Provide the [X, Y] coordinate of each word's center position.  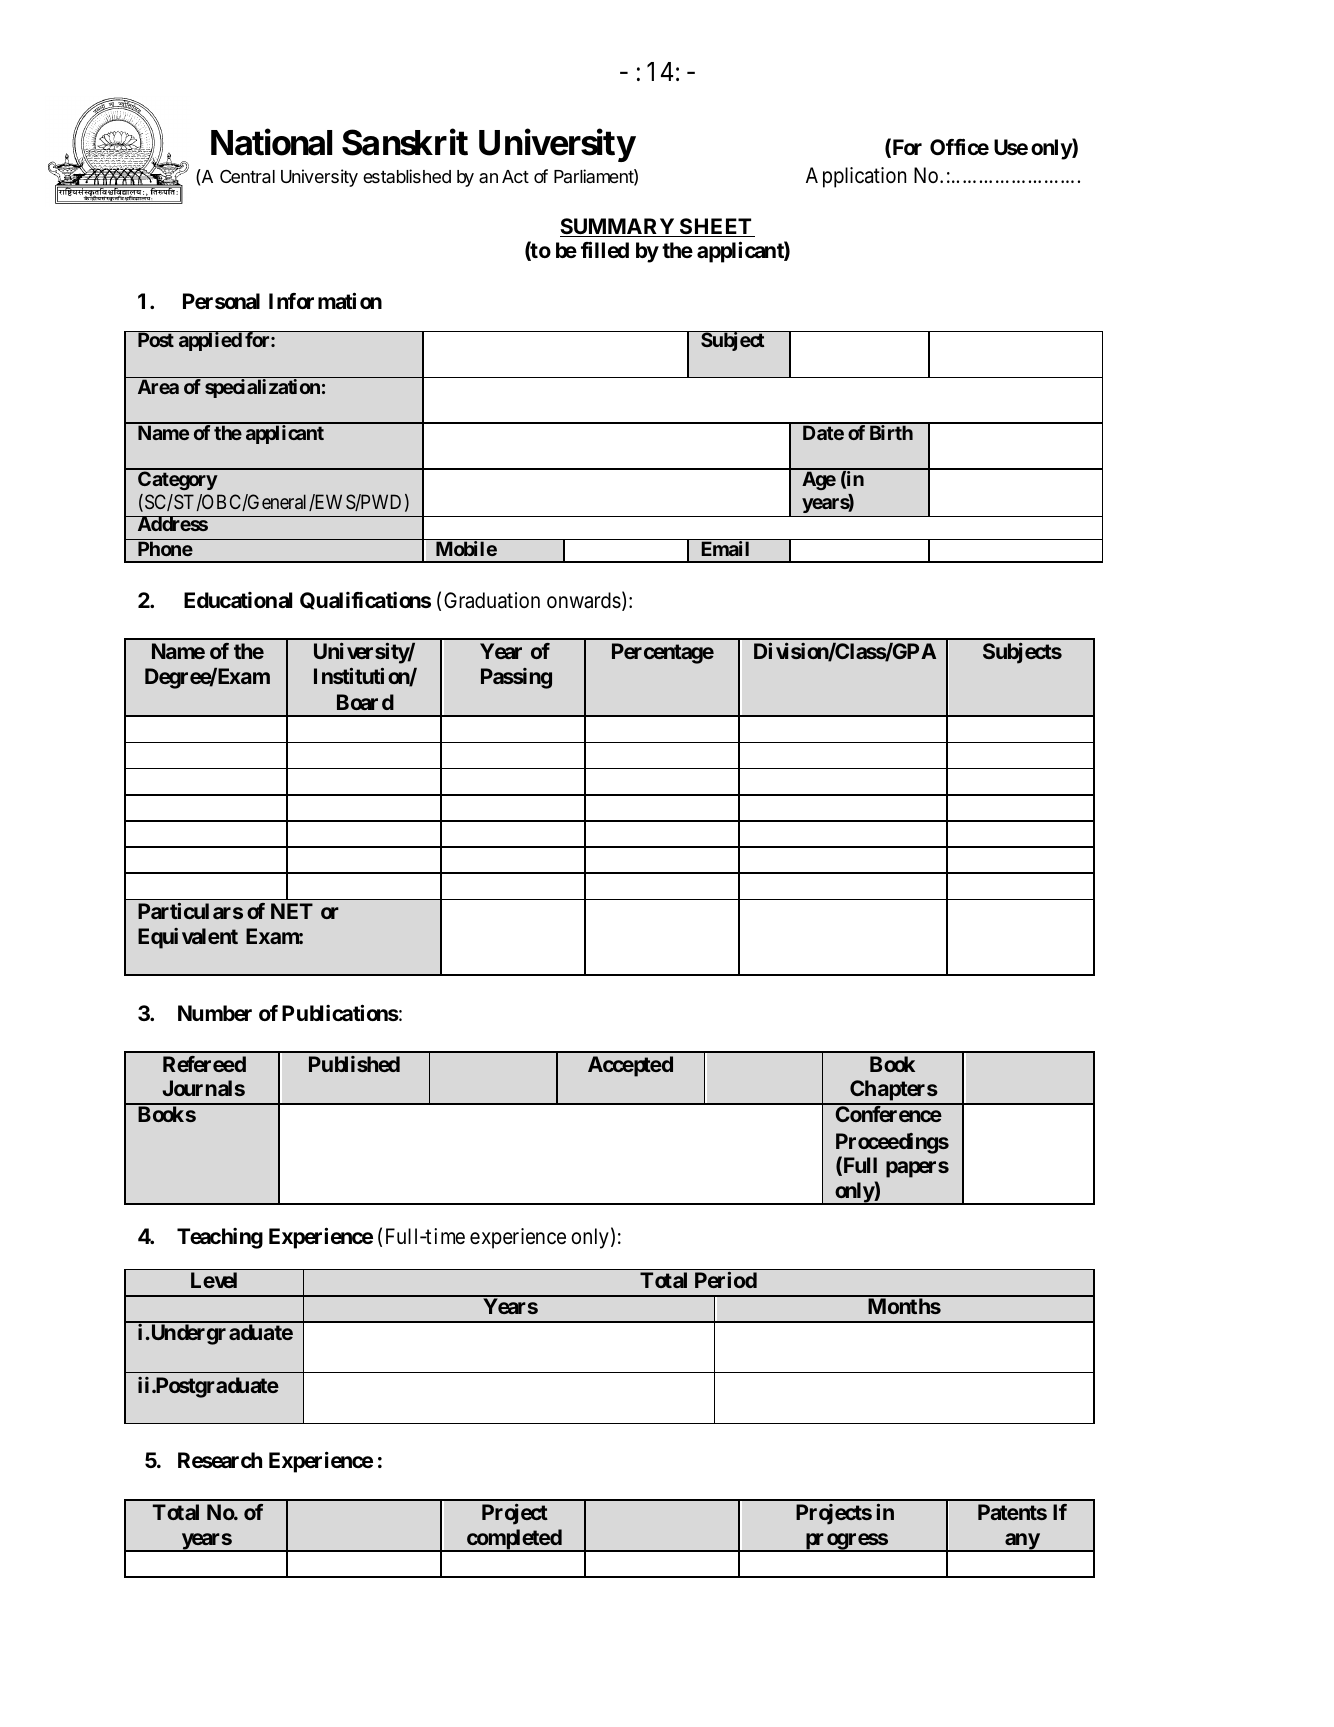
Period [726, 1280]
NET [292, 911]
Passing [516, 678]
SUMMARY [618, 227]
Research [220, 1460]
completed [514, 1540]
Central [247, 176]
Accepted [630, 1066]
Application [856, 177]
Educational [238, 600]
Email [725, 548]
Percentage [663, 653]
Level [214, 1280]
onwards [584, 600]
